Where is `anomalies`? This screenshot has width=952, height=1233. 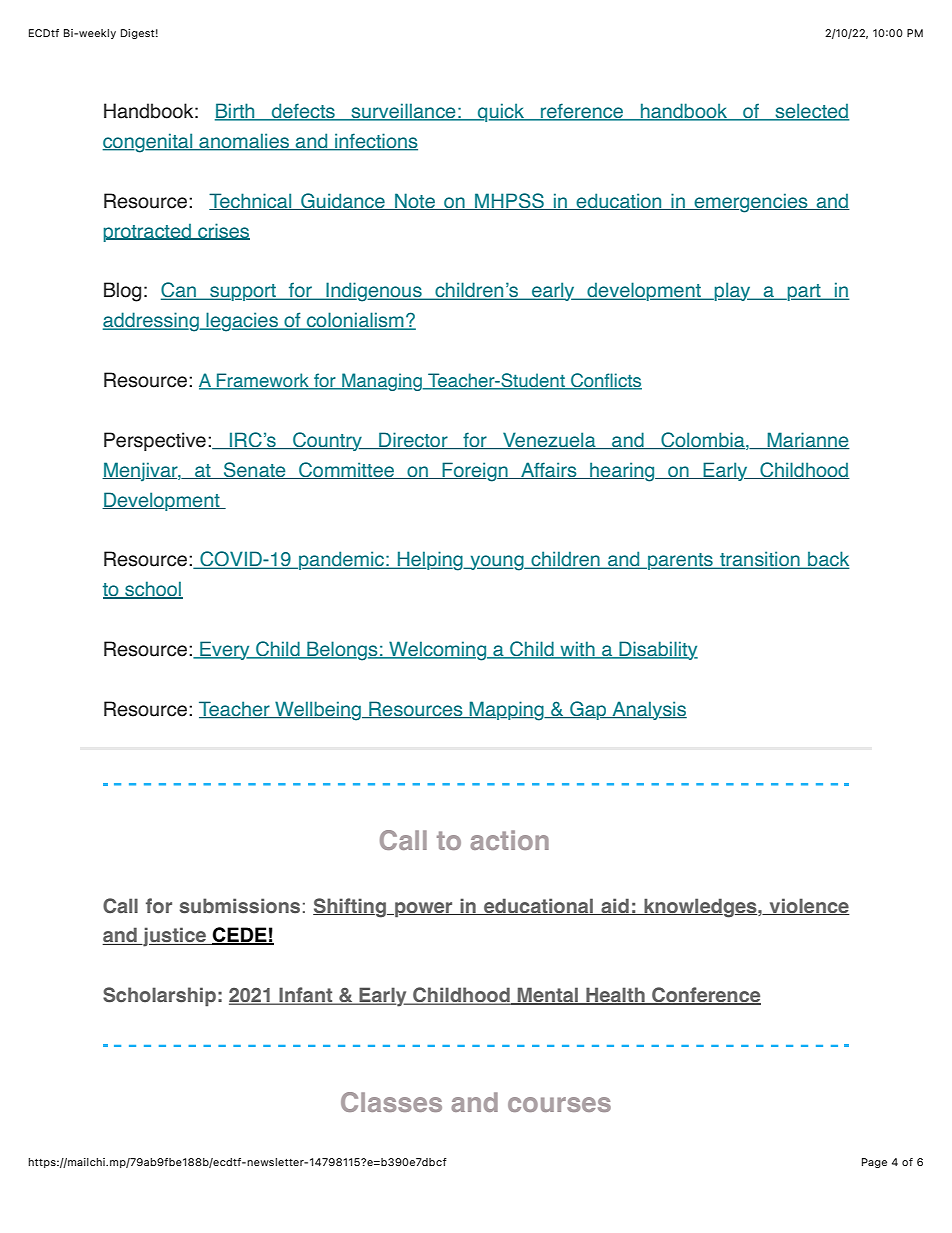 anomalies is located at coordinates (244, 142).
